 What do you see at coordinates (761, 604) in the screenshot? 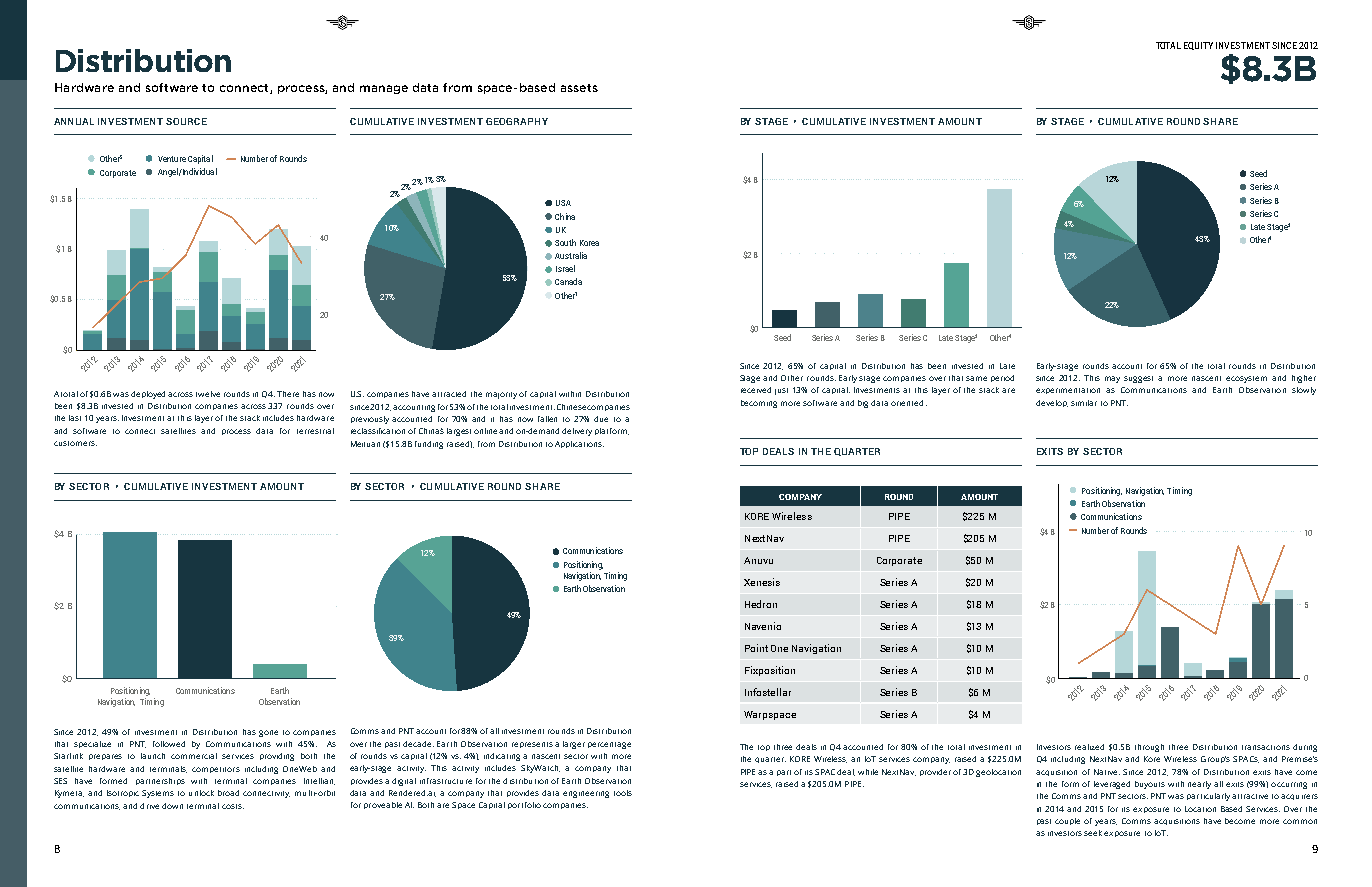
I see `Hedron` at bounding box center [761, 604].
